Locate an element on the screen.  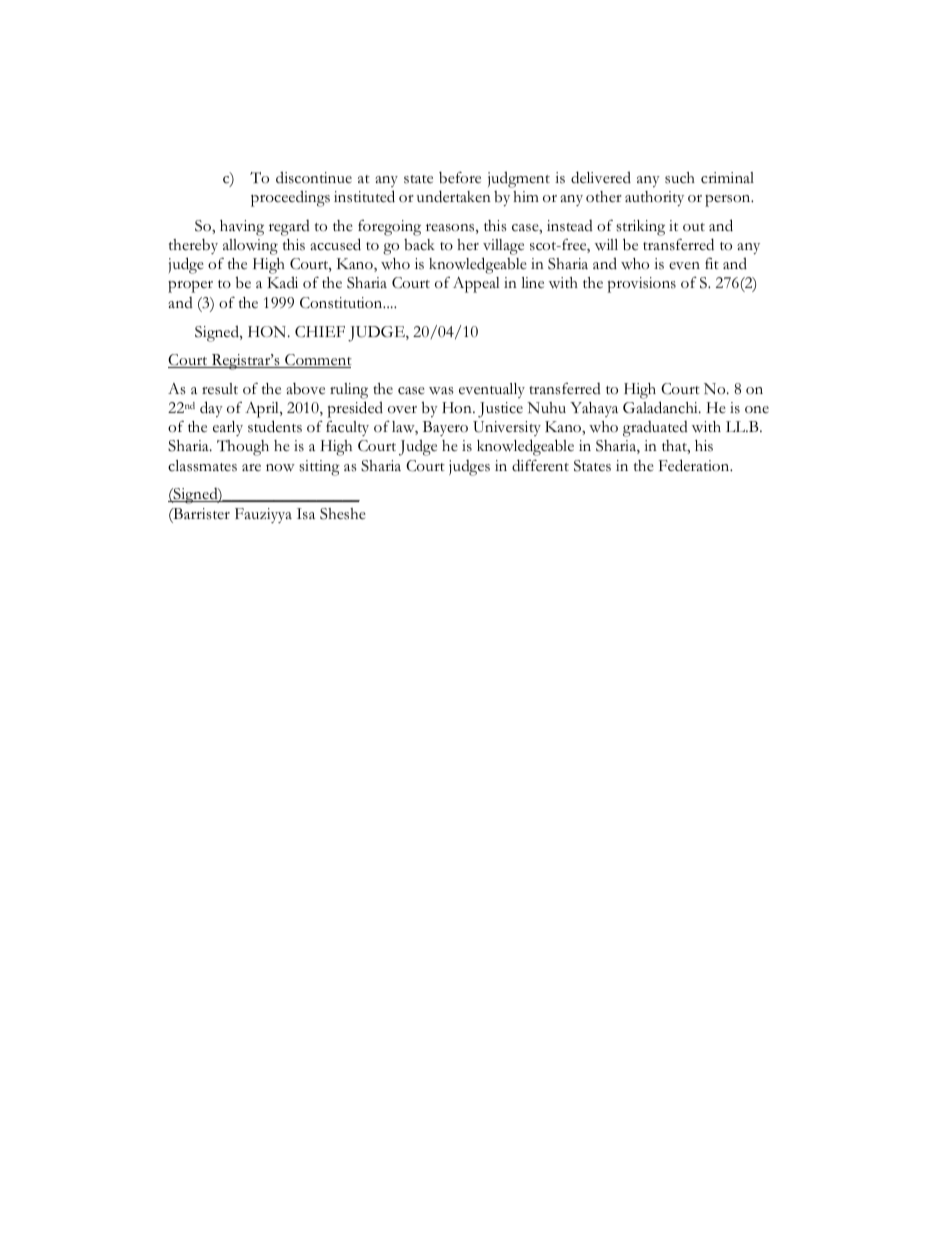
April is located at coordinates (263, 410).
